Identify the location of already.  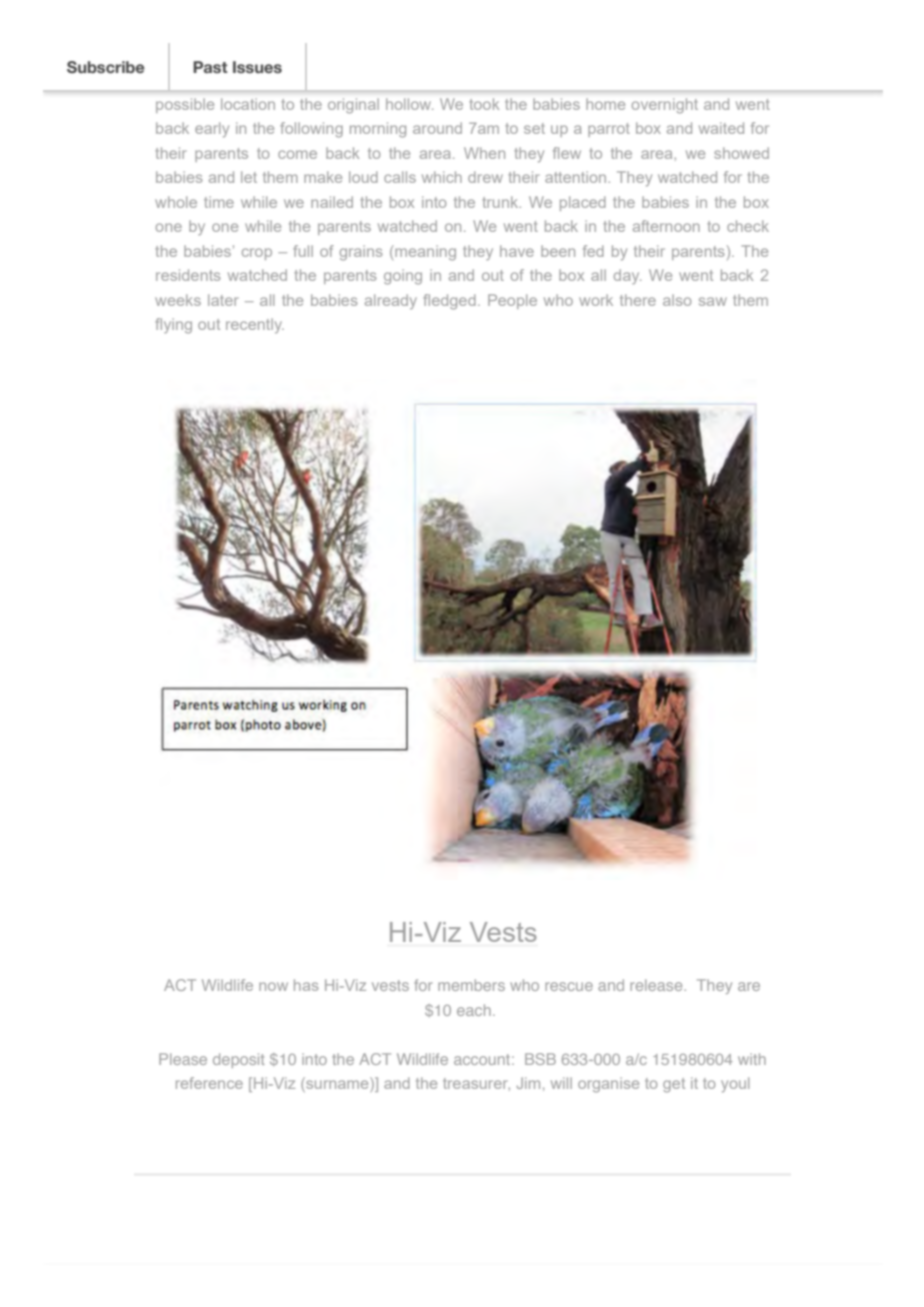
(391, 301).
